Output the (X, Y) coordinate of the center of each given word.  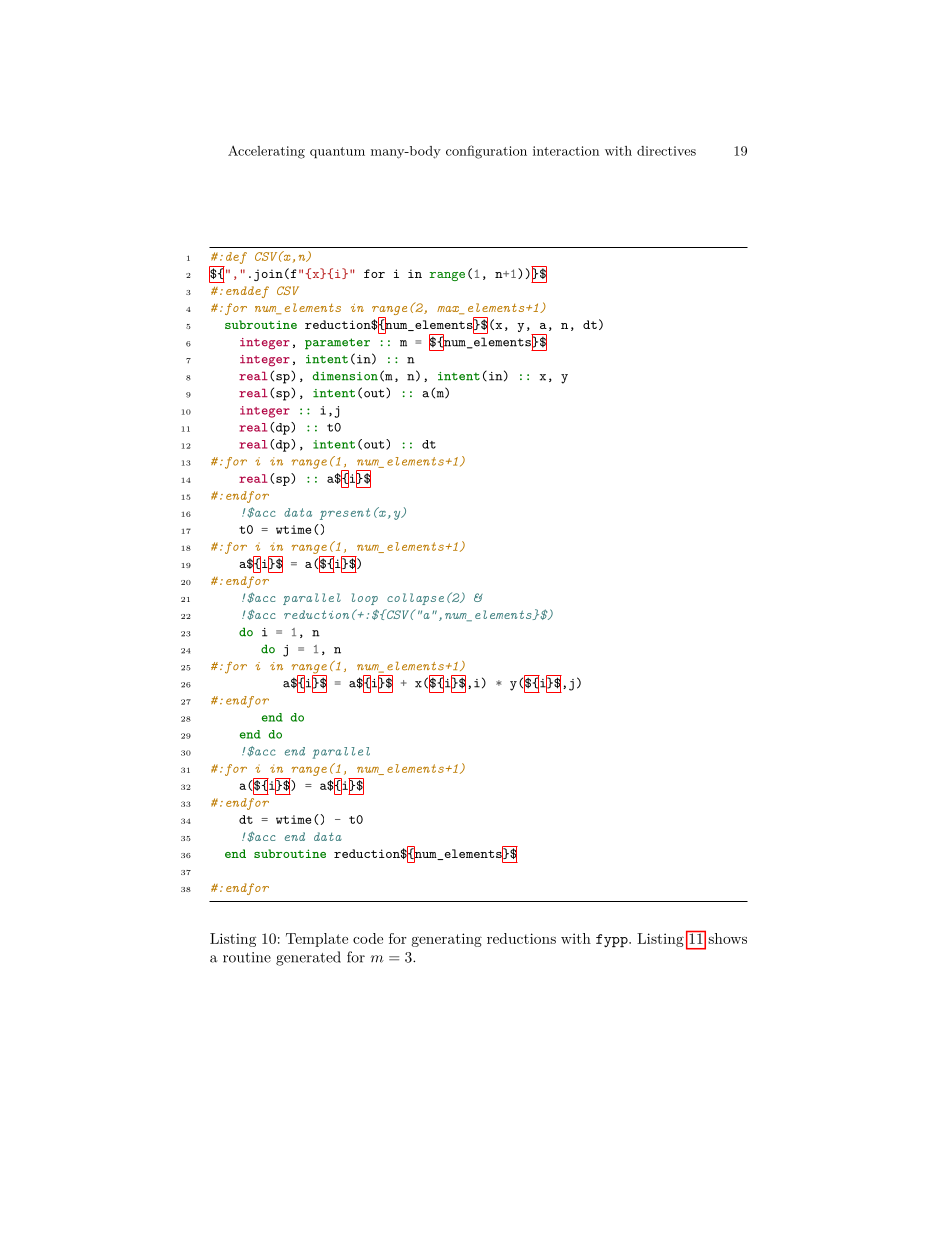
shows (727, 938)
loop (365, 599)
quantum (337, 152)
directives (666, 151)
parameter (337, 344)
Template (317, 940)
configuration (486, 152)
